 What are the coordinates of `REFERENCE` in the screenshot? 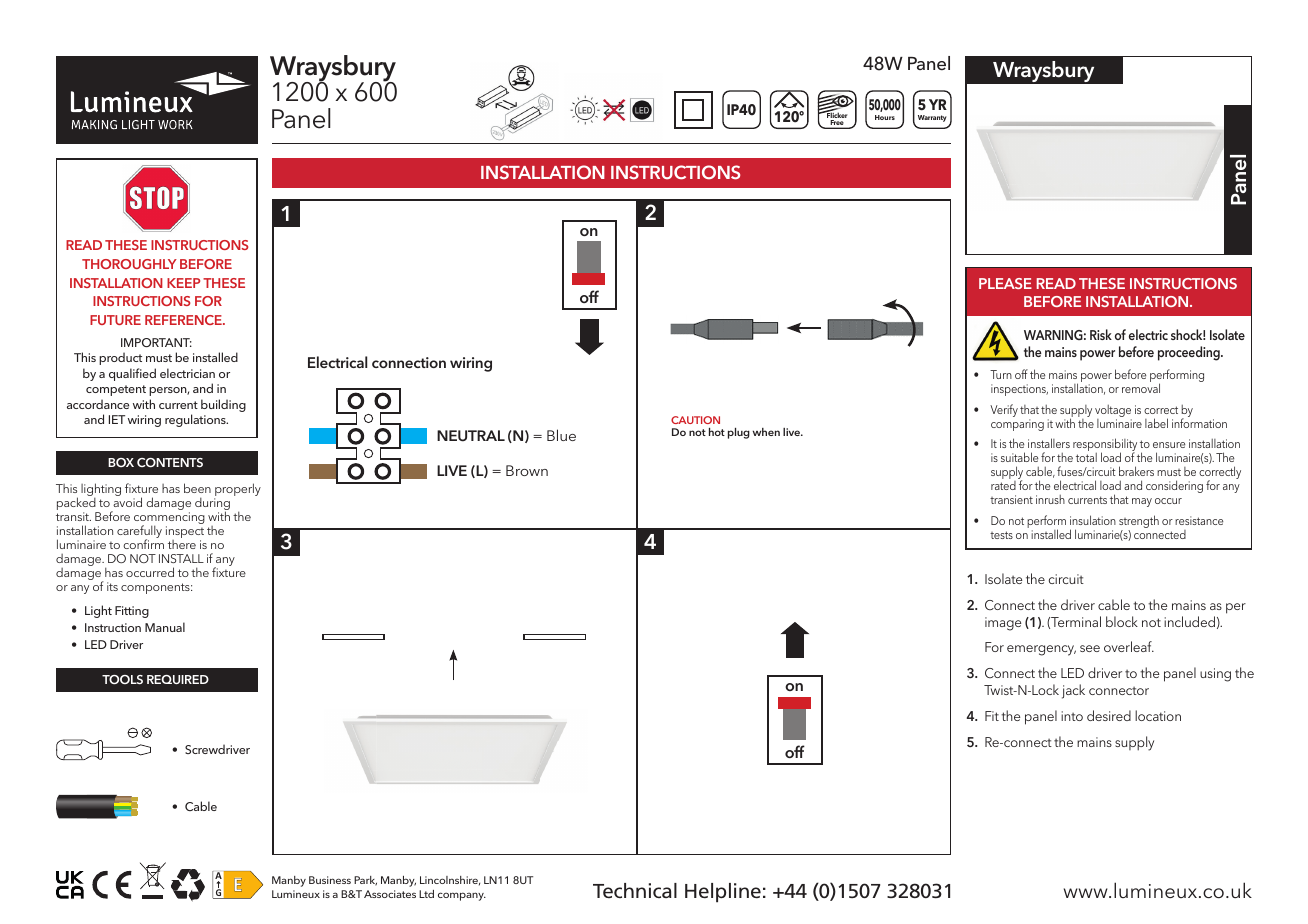 It's located at (184, 320).
